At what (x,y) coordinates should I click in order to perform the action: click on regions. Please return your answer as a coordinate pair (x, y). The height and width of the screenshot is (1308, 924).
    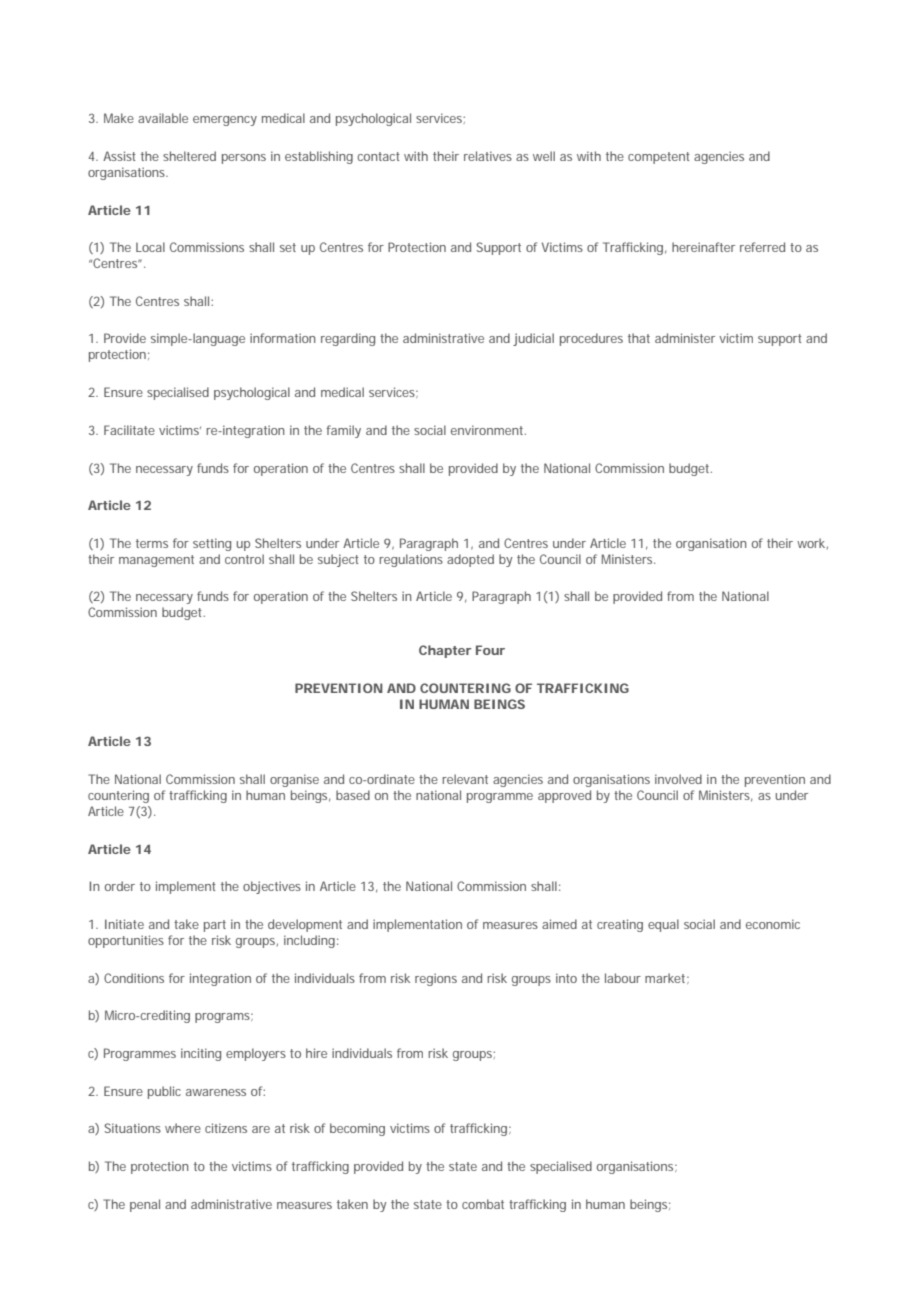
    Looking at the image, I should click on (436, 979).
